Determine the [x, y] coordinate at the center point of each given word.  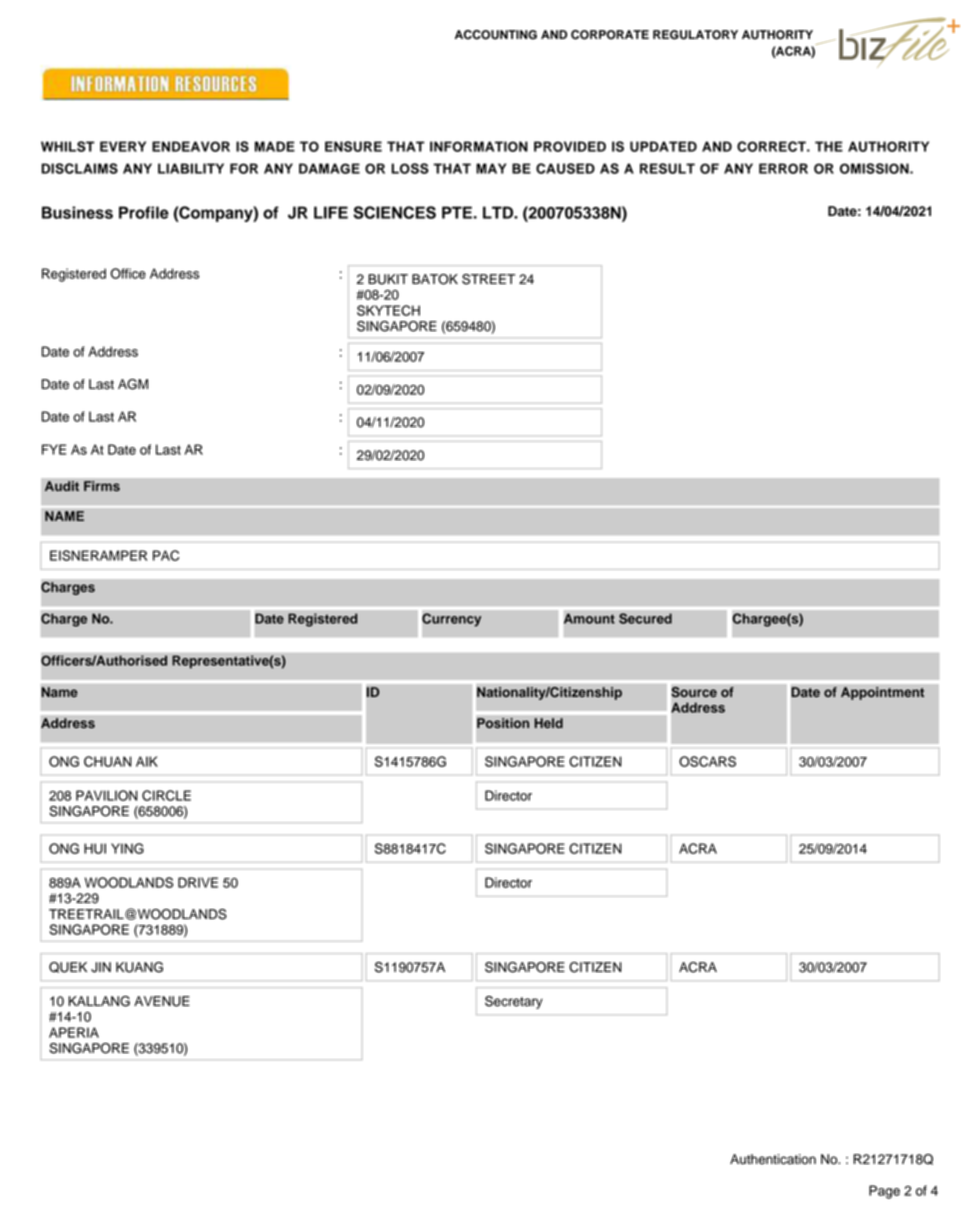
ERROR [783, 168]
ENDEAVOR [191, 146]
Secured [645, 618]
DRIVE [198, 882]
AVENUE [162, 1001]
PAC [166, 555]
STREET [488, 279]
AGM [133, 384]
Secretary [514, 1002]
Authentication [773, 1159]
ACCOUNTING [496, 35]
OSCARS [707, 761]
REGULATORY [695, 35]
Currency [451, 620]
